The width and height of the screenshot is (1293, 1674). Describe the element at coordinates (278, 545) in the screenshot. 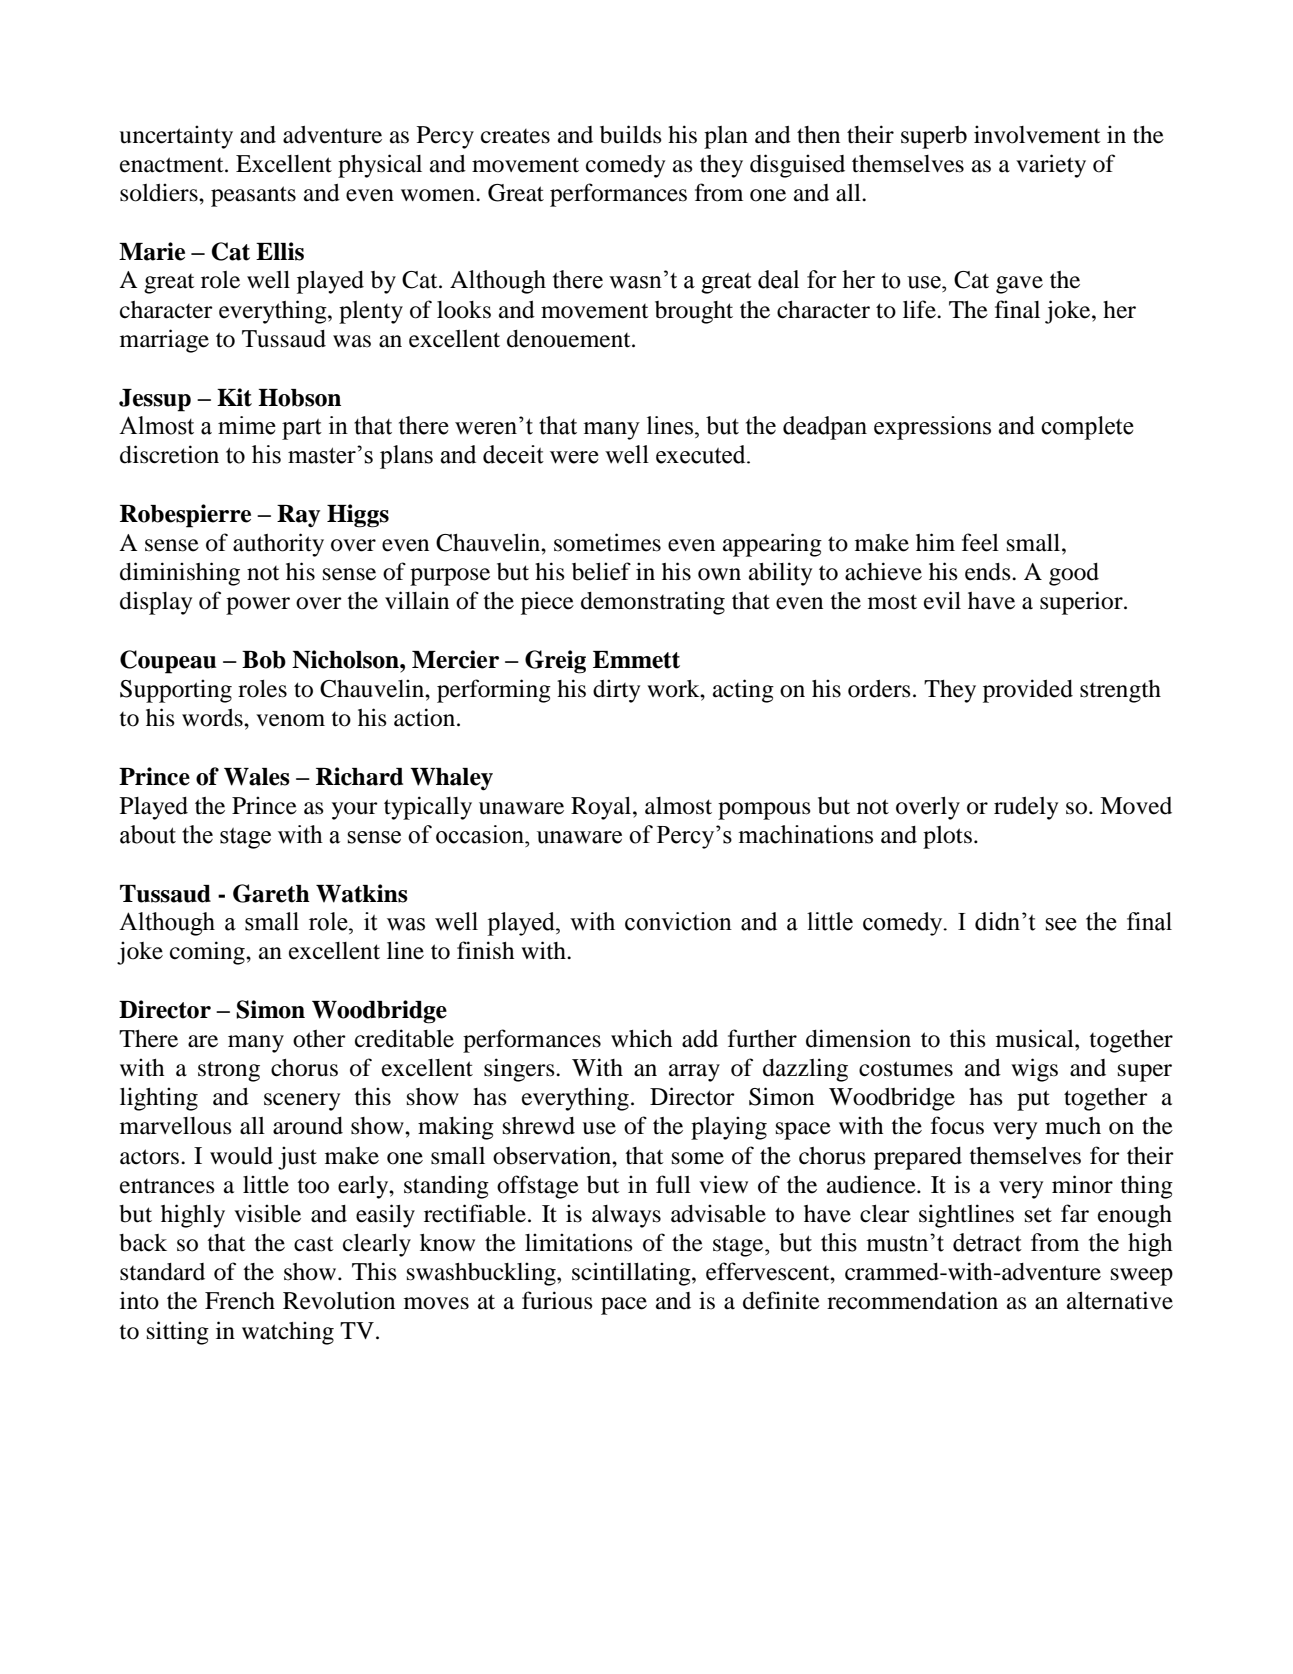

I see `authority` at that location.
